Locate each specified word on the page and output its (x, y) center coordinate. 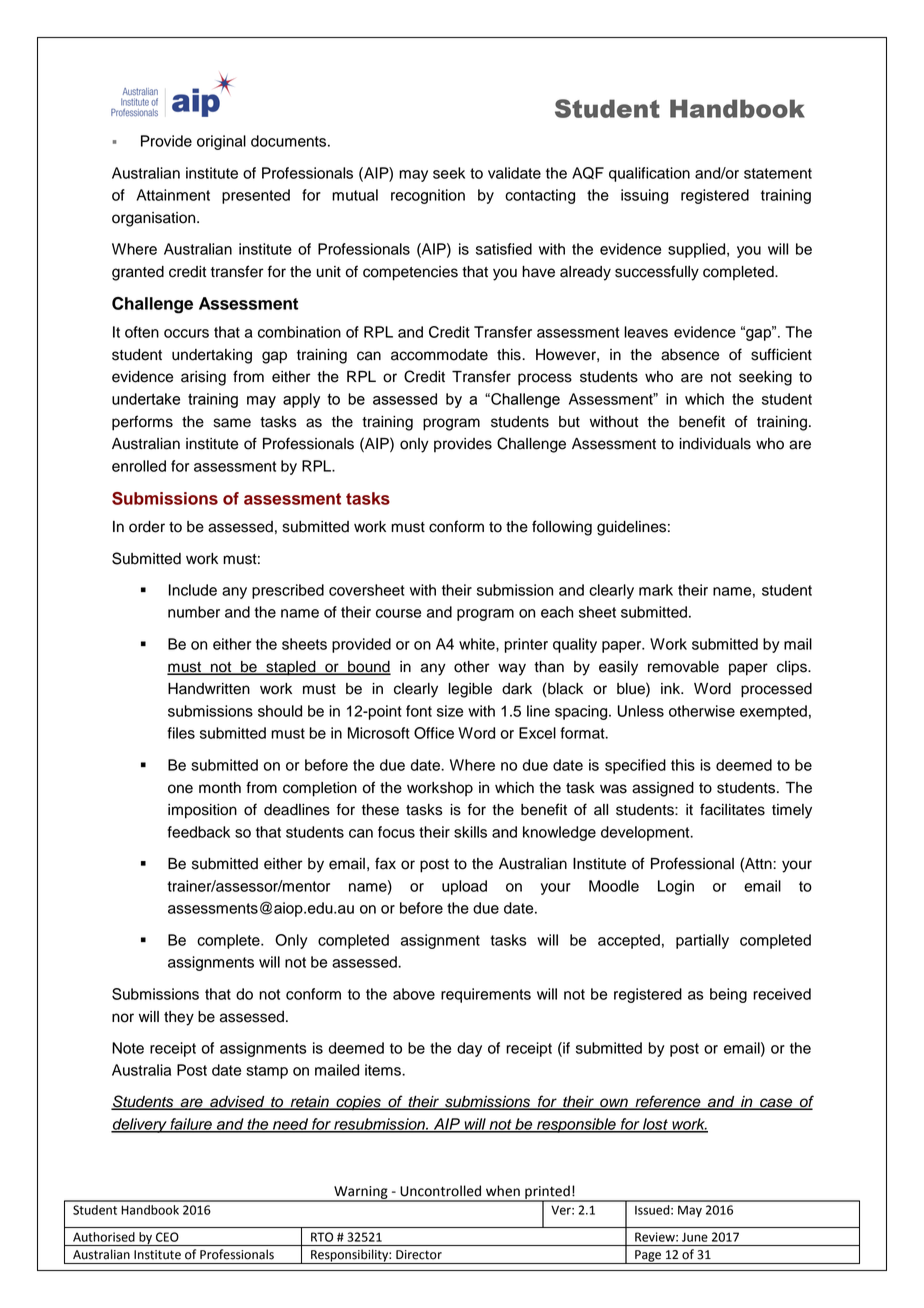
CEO (167, 1237)
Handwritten (209, 689)
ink (672, 688)
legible (470, 690)
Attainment (173, 195)
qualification (649, 174)
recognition (428, 196)
